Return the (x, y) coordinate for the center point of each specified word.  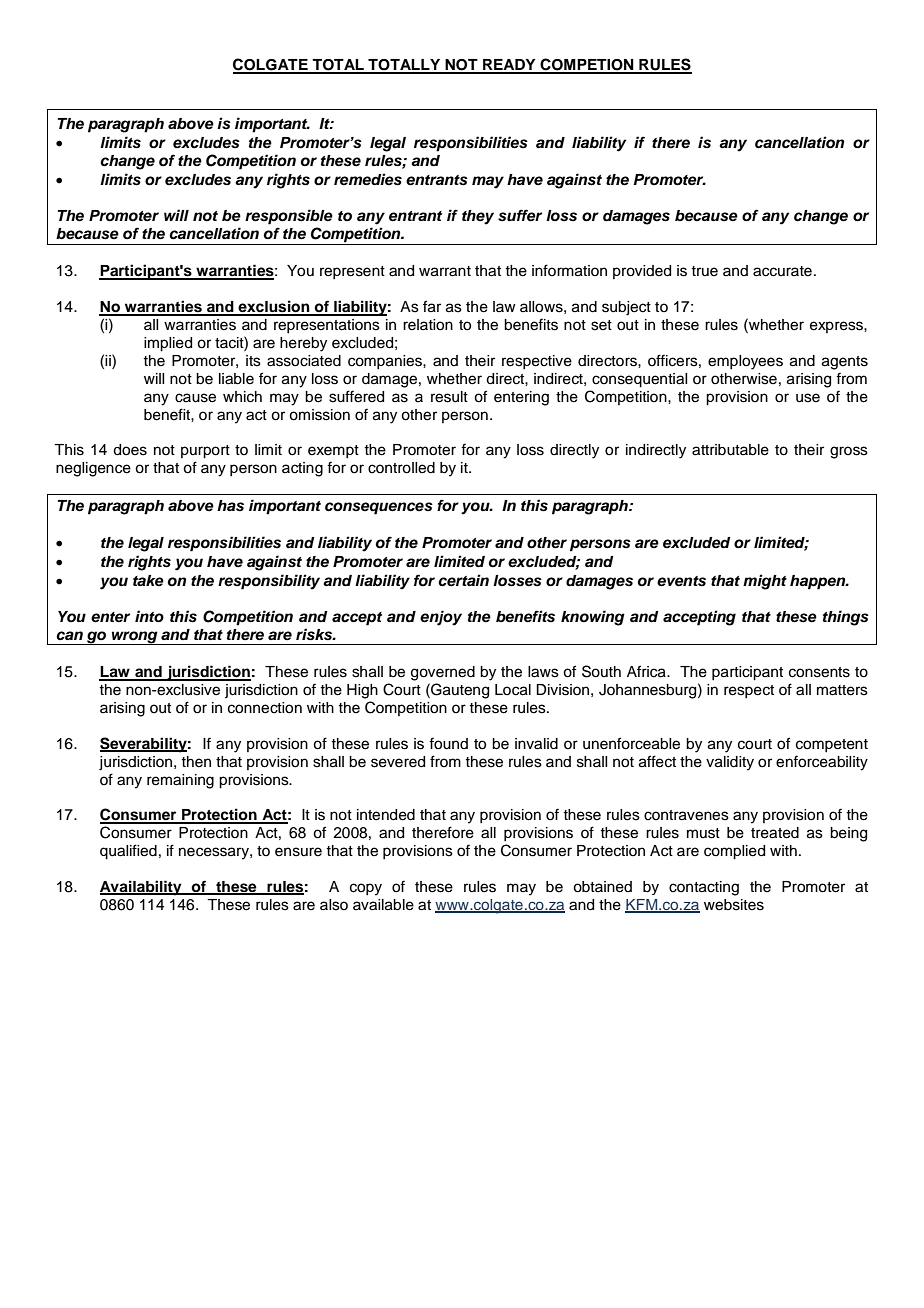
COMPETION (587, 65)
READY (509, 66)
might (765, 582)
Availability (142, 888)
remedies (368, 179)
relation (428, 325)
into (149, 616)
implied (168, 344)
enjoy (441, 618)
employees (745, 362)
